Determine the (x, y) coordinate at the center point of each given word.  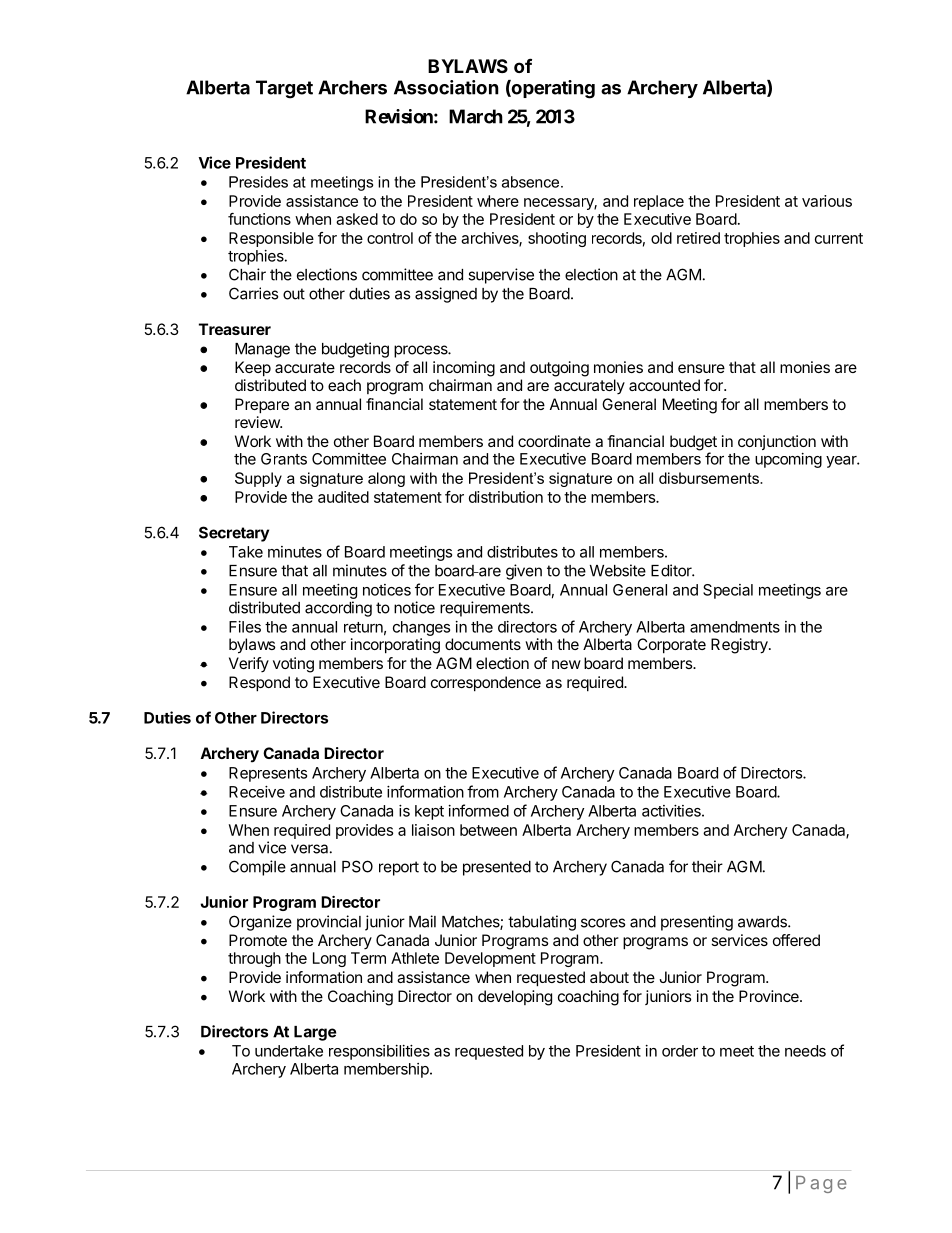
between (488, 830)
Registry (740, 646)
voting (293, 665)
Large (315, 1033)
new (566, 664)
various (827, 201)
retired (698, 238)
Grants (284, 459)
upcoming (788, 460)
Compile (257, 868)
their (707, 866)
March (476, 116)
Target (284, 89)
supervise (501, 276)
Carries (253, 293)
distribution (506, 497)
